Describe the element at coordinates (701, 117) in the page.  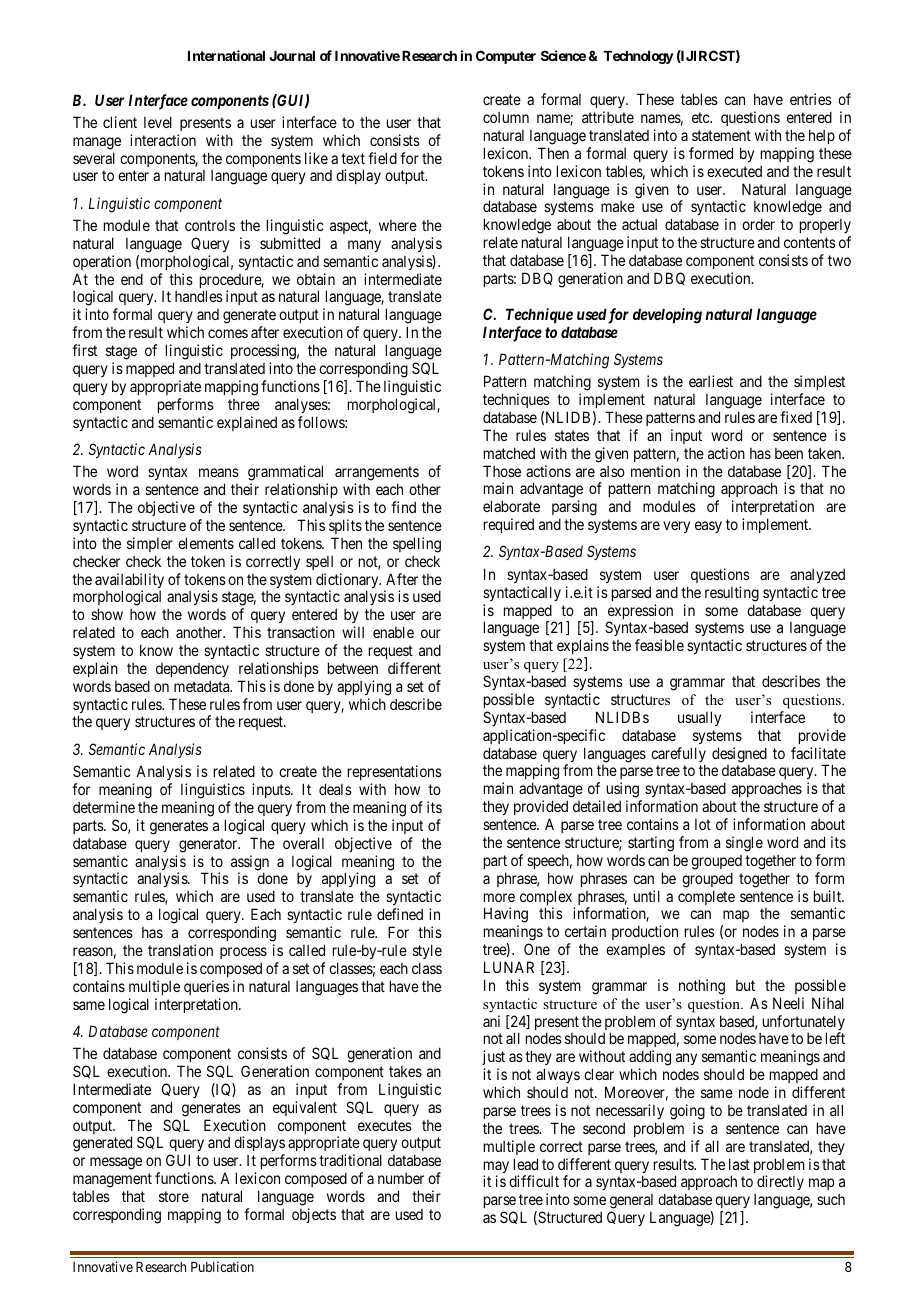
I see `etc` at that location.
